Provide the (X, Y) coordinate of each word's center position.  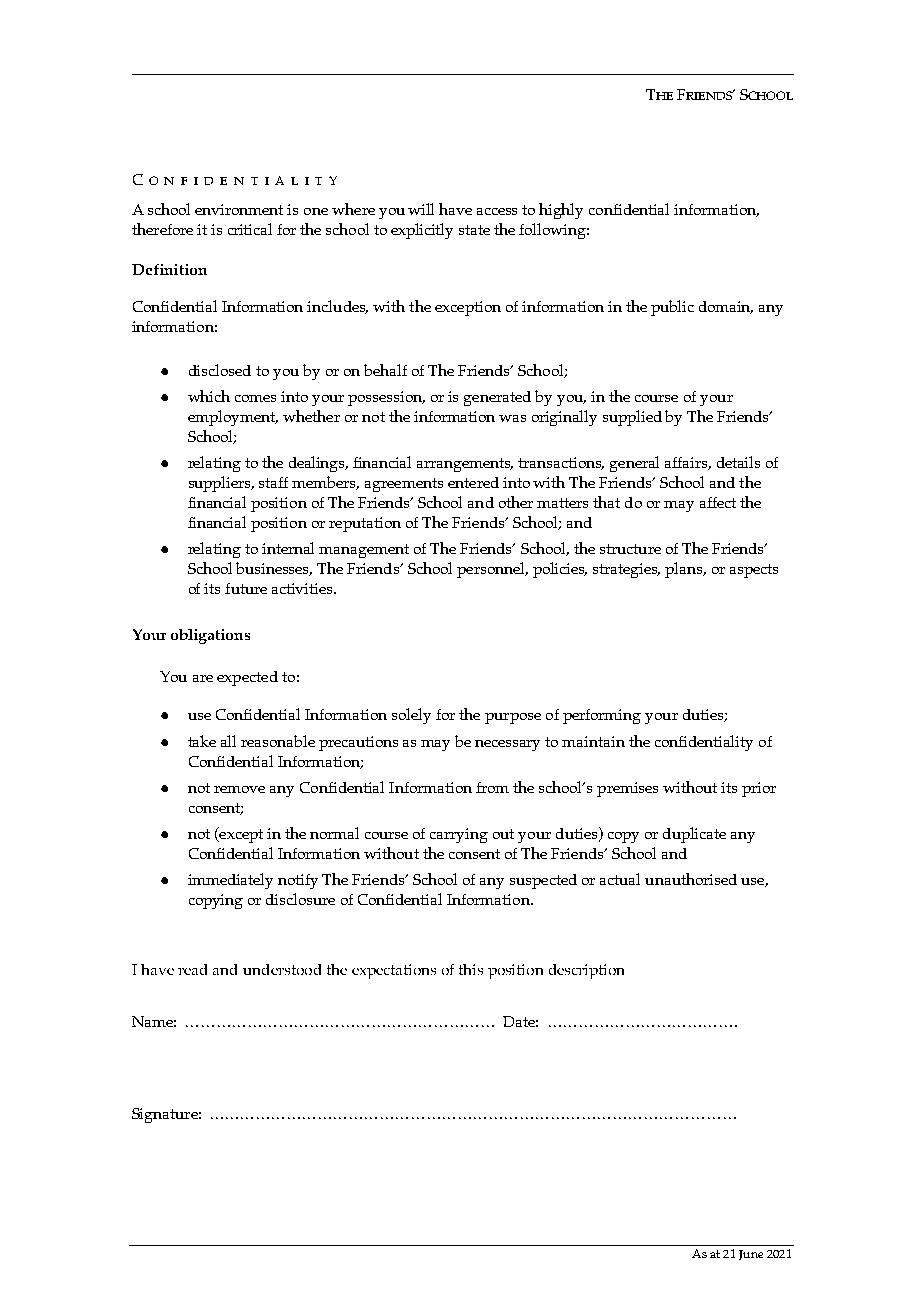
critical (250, 229)
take (202, 741)
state (474, 230)
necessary (507, 745)
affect (718, 502)
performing (602, 716)
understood (282, 969)
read (192, 969)
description (586, 971)
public (672, 308)
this (471, 969)
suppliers (221, 484)
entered (473, 482)
